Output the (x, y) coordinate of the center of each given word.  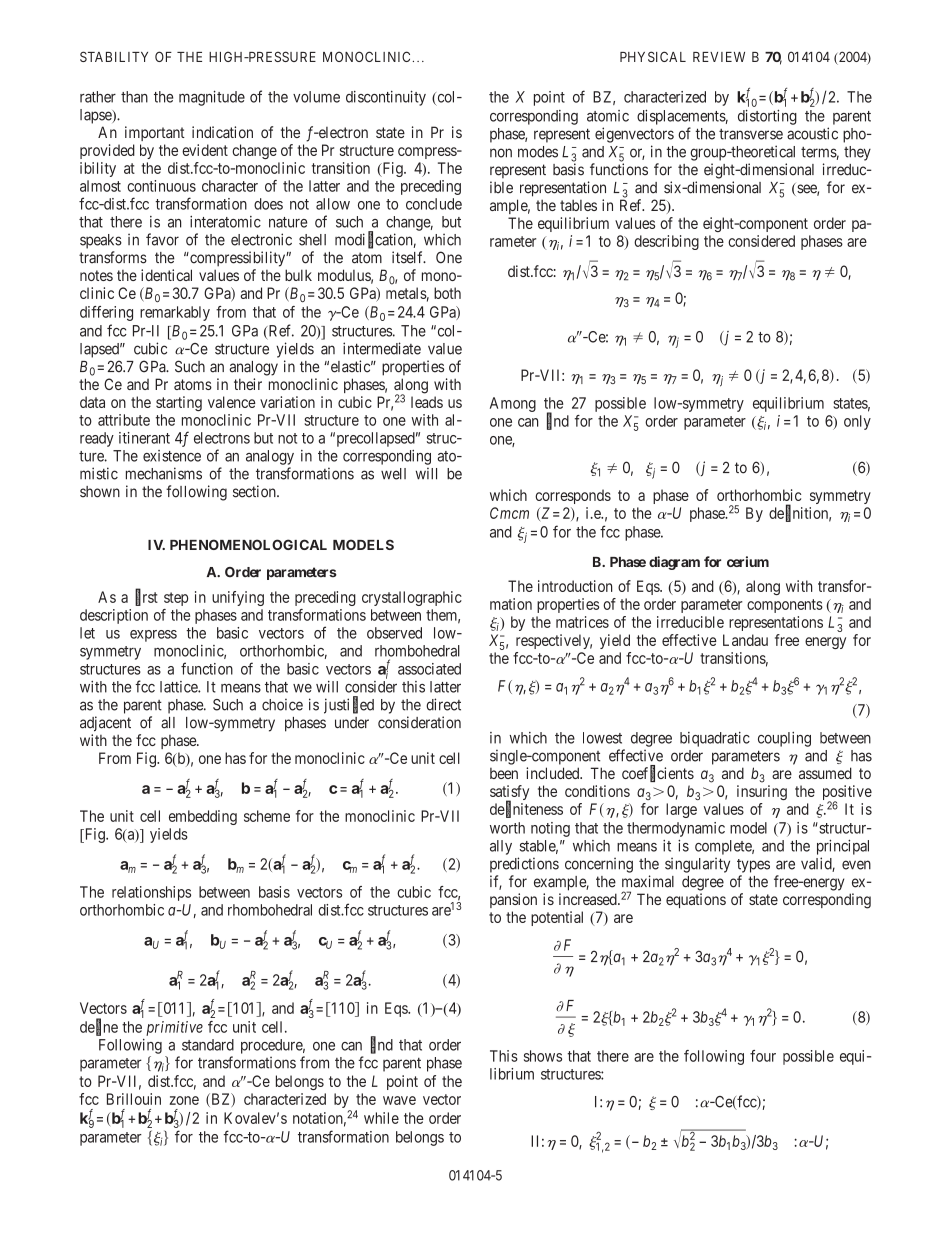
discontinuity (386, 98)
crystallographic (412, 598)
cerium (748, 561)
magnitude (212, 98)
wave (399, 1100)
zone (184, 1100)
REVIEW (719, 57)
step (176, 599)
